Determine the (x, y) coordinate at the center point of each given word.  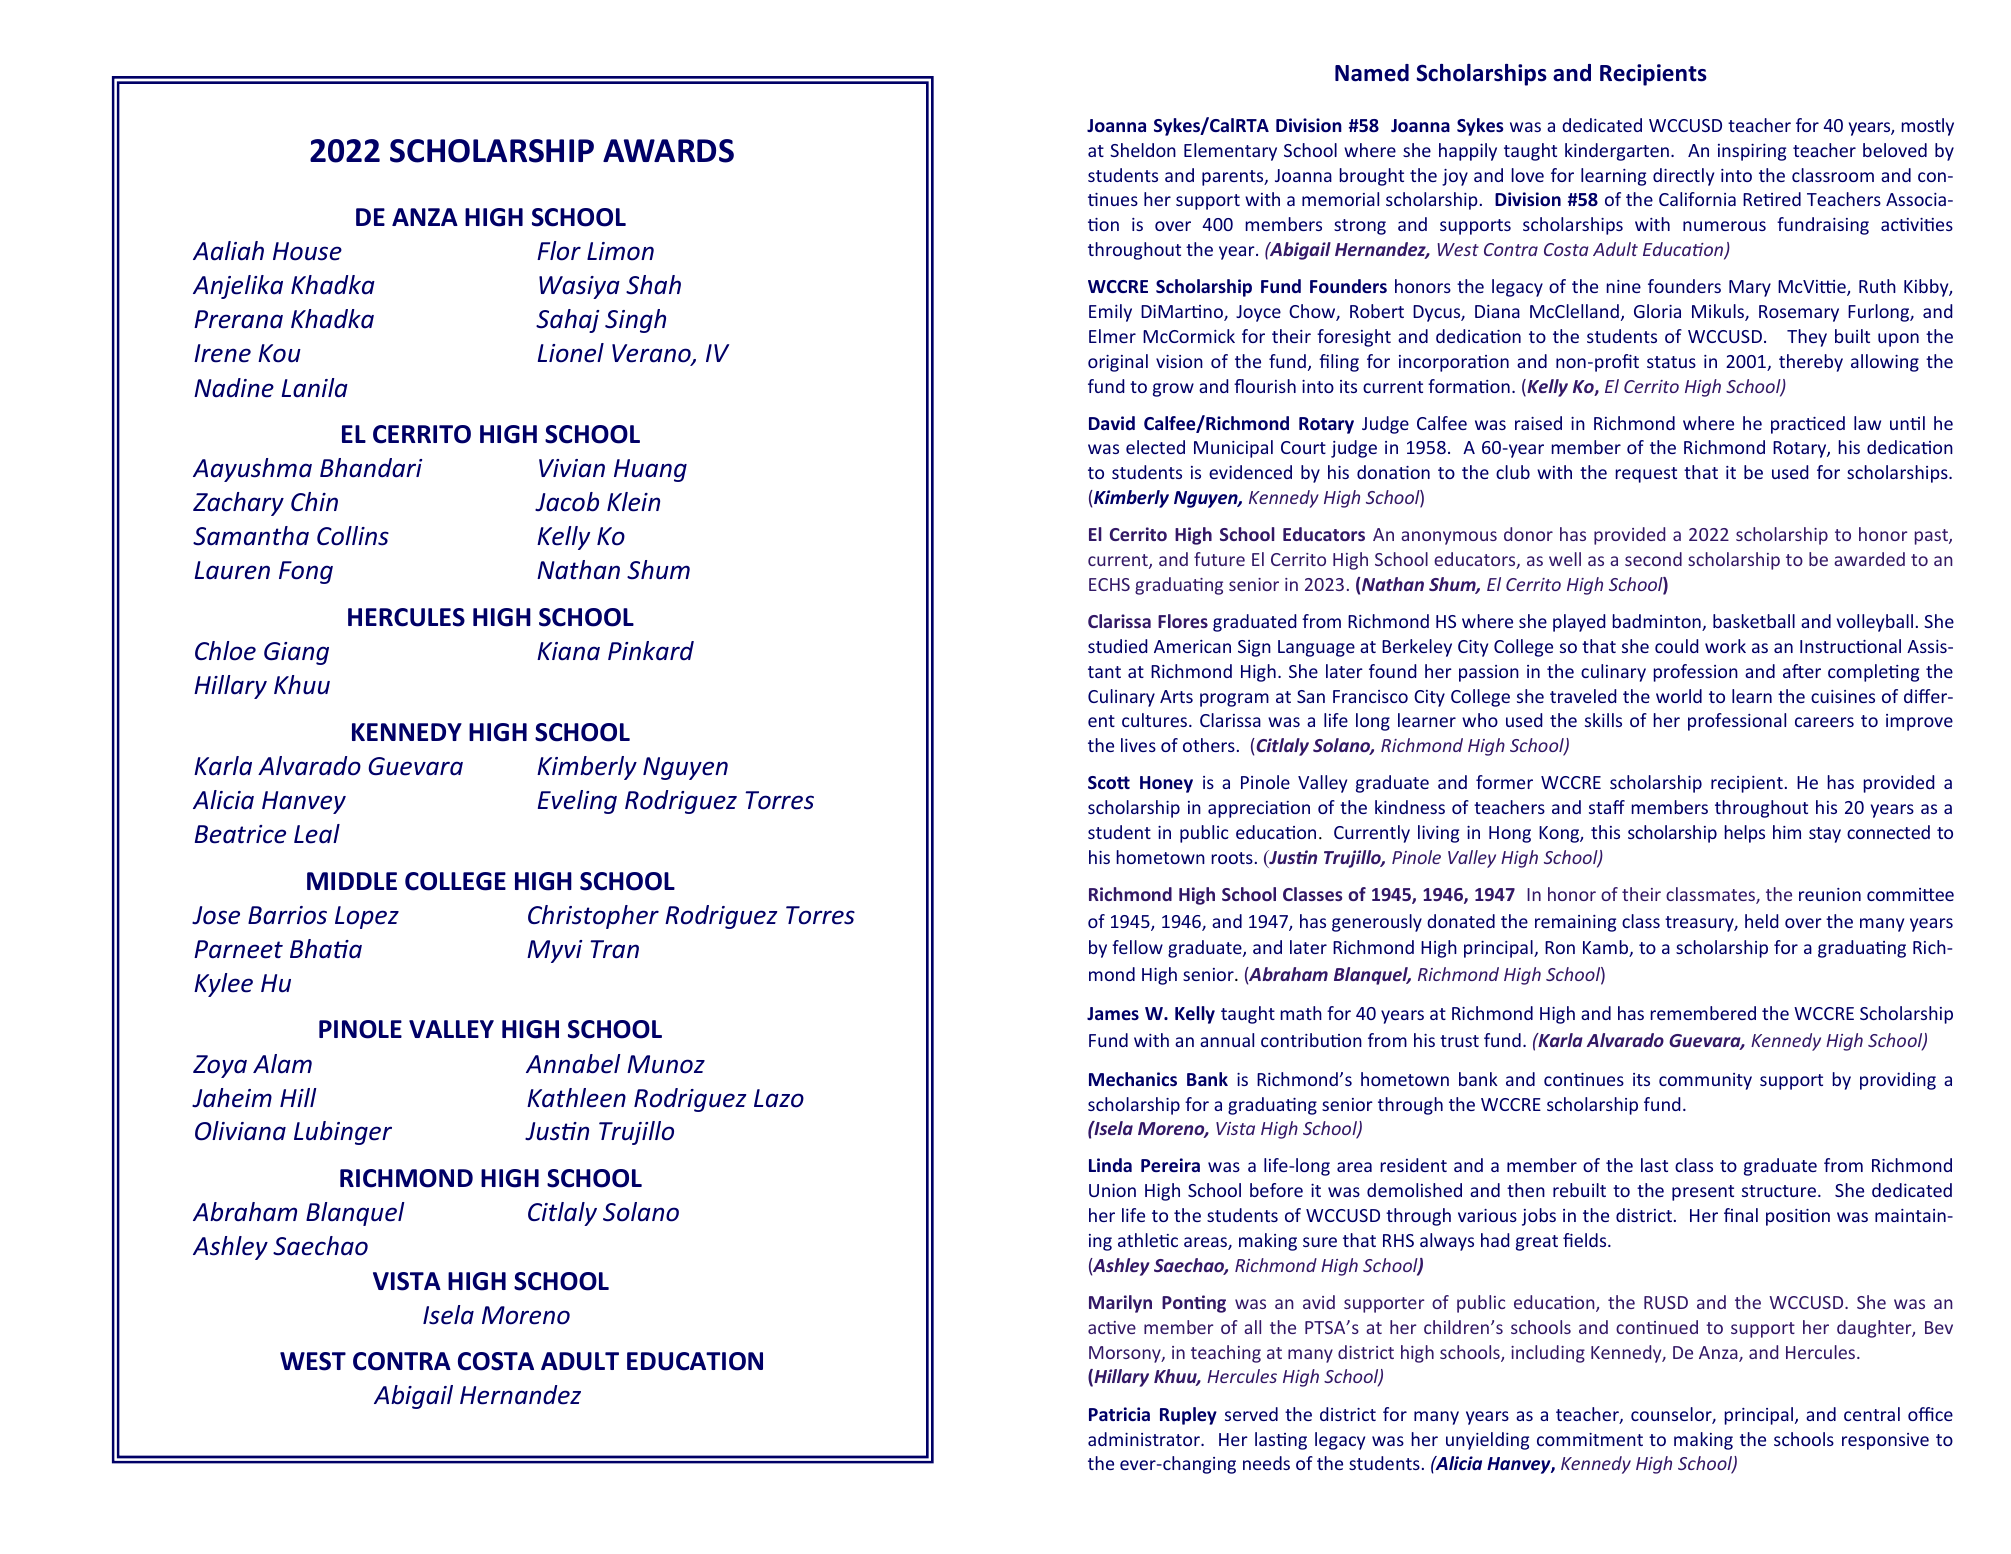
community (1705, 1081)
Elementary (1230, 152)
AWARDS (668, 151)
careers (1824, 722)
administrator (1145, 1439)
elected (1155, 447)
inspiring (1752, 152)
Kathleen (576, 1098)
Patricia (1119, 1414)
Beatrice (240, 834)
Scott (1109, 782)
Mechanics (1133, 1079)
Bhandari (371, 468)
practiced (1808, 425)
